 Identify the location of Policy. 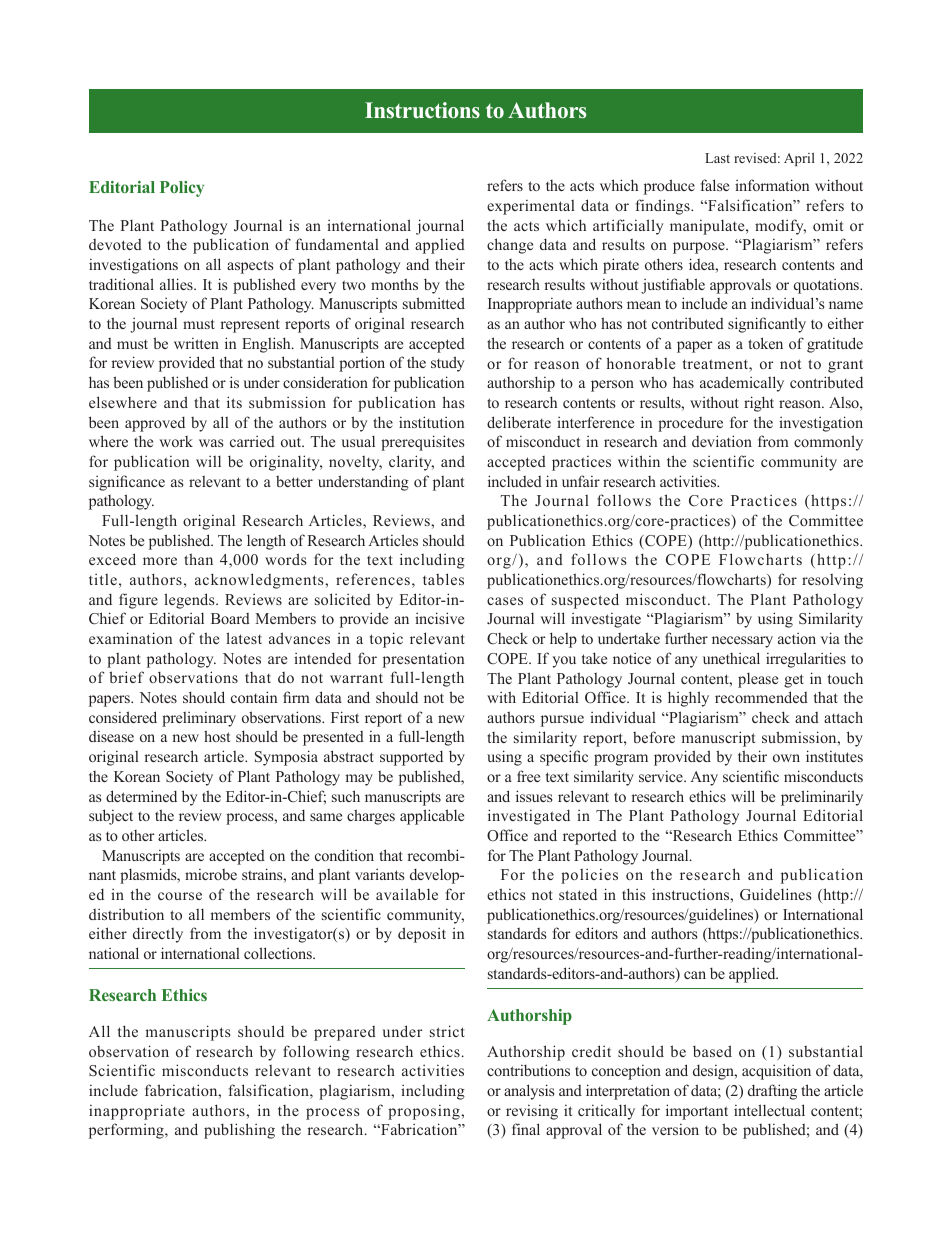
(182, 189).
